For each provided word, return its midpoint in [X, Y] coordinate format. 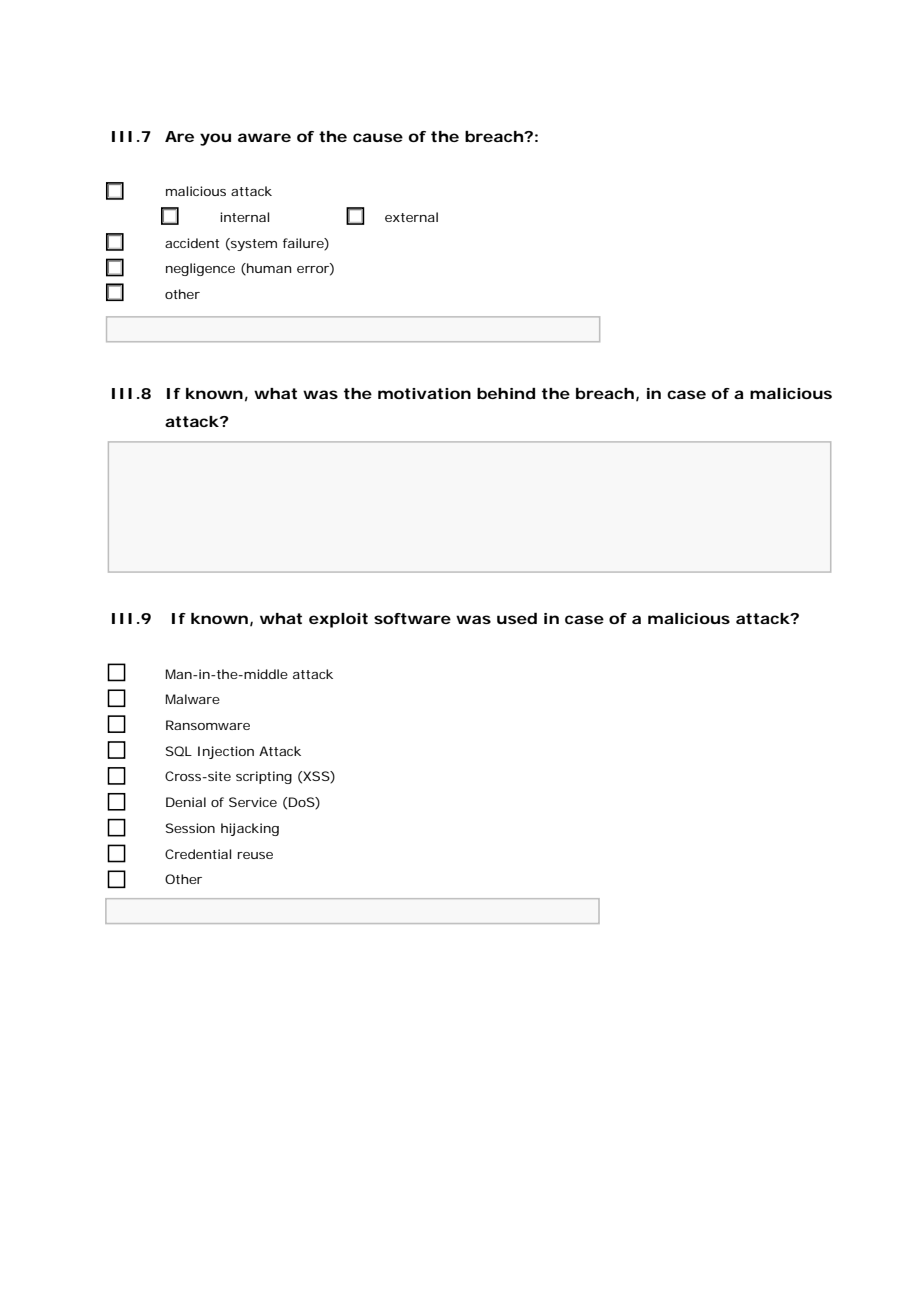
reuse [255, 855]
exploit [338, 620]
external [411, 217]
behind [506, 393]
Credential [198, 854]
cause [378, 137]
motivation [424, 393]
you [215, 139]
